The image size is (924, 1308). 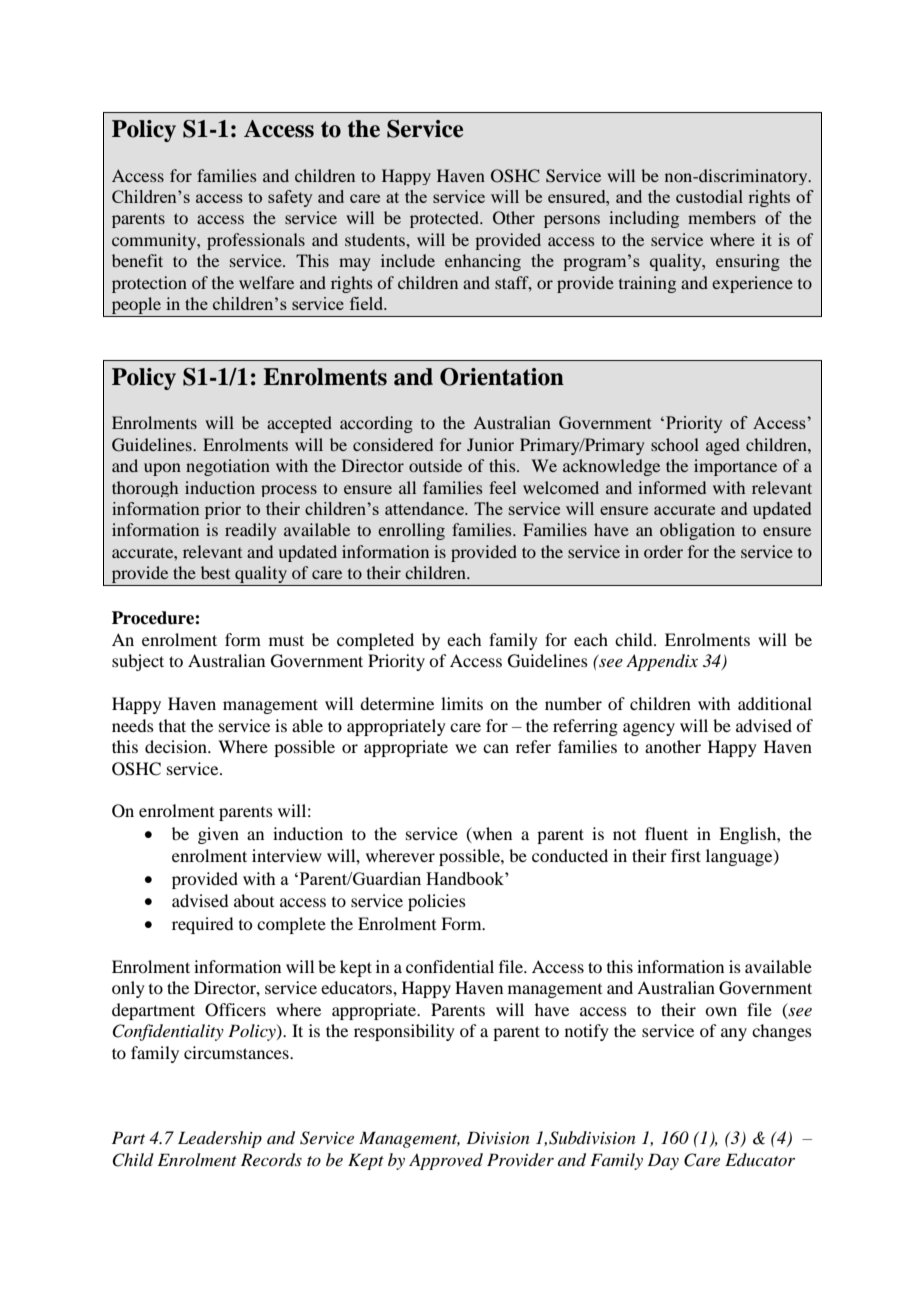 What do you see at coordinates (662, 662) in the image?
I see `Appendix` at bounding box center [662, 662].
